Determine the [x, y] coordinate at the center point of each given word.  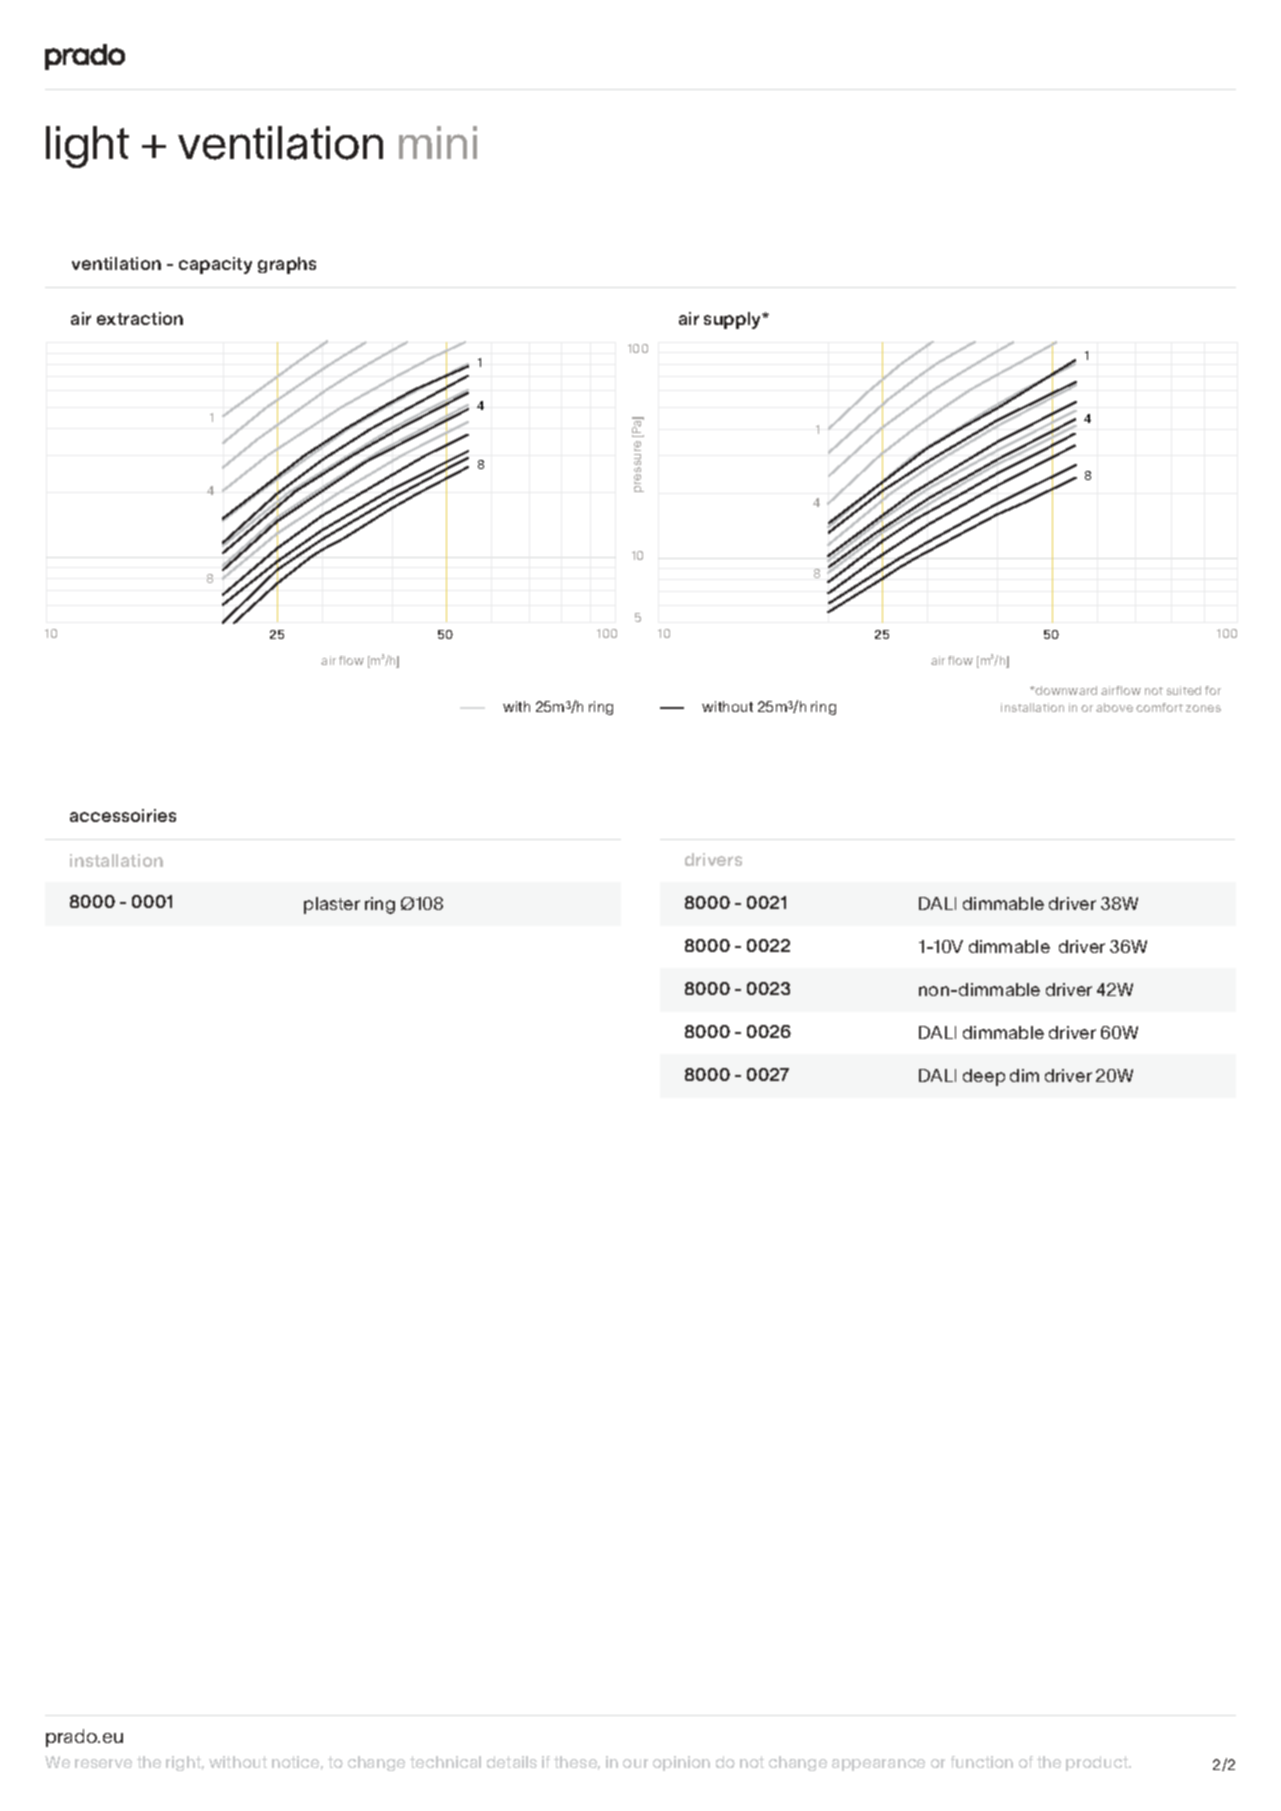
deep [984, 1077]
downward [1065, 690]
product [1098, 1763]
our [635, 1763]
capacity [215, 265]
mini [438, 142]
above [1114, 707]
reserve [103, 1763]
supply [734, 320]
